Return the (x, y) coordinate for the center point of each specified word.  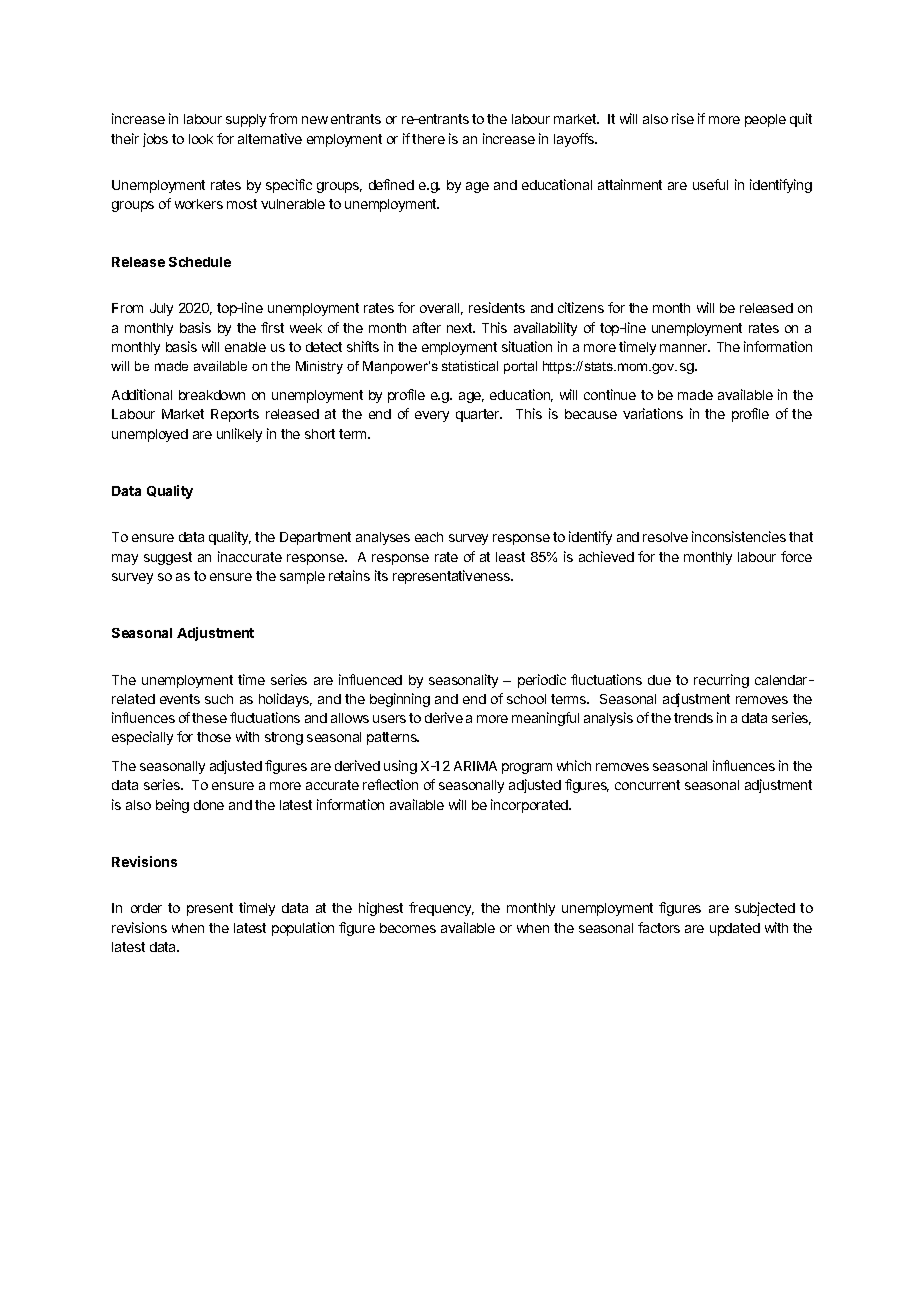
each (429, 537)
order (146, 908)
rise (683, 118)
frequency (441, 909)
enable (245, 347)
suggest (168, 558)
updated (735, 929)
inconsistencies (739, 536)
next (461, 328)
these (209, 718)
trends (693, 718)
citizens (581, 307)
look (201, 139)
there (428, 139)
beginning (400, 700)
